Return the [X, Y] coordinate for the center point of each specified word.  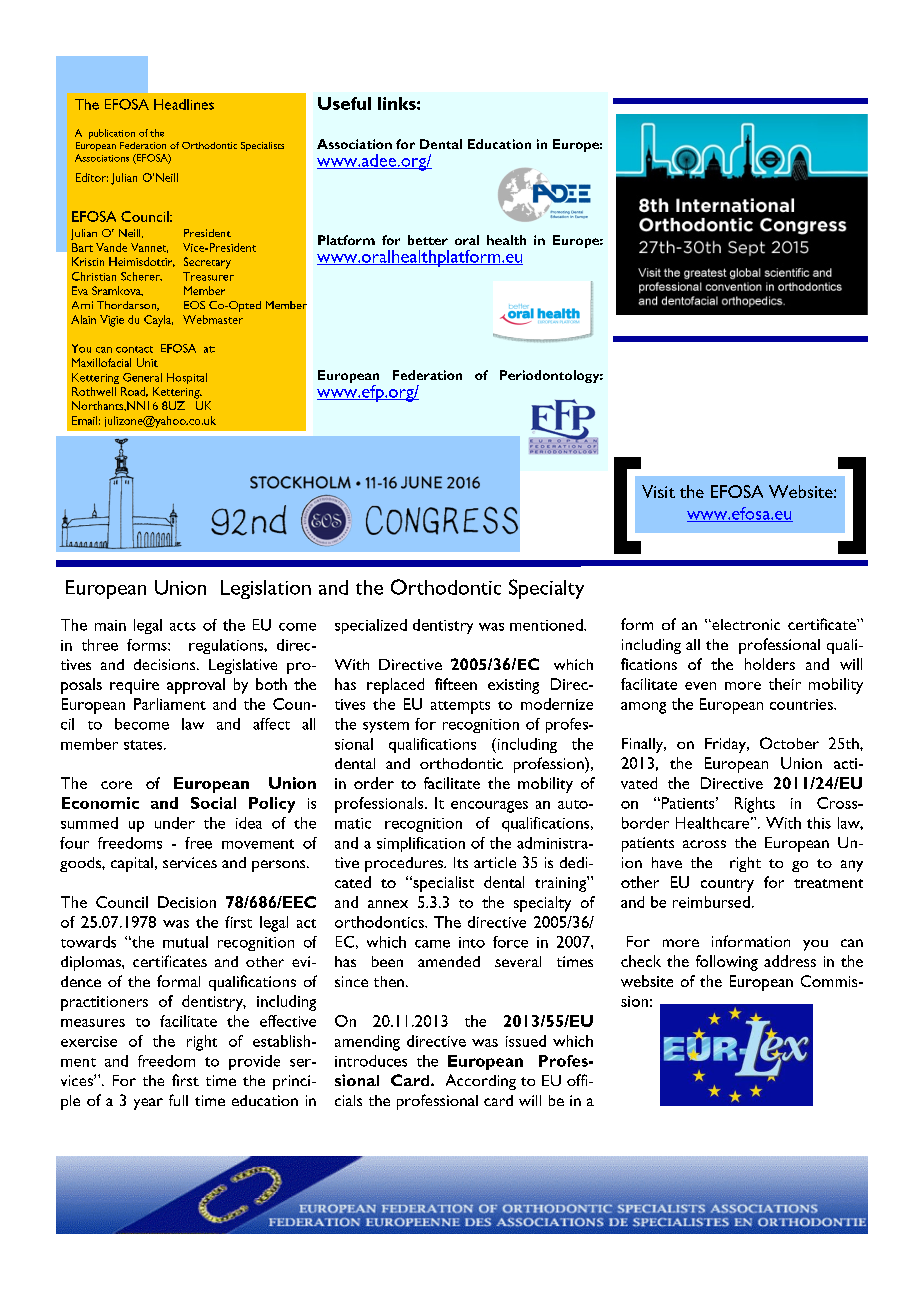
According [481, 1082]
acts [183, 626]
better [428, 240]
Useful [344, 103]
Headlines [184, 104]
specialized [371, 626]
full [178, 1100]
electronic [745, 624]
